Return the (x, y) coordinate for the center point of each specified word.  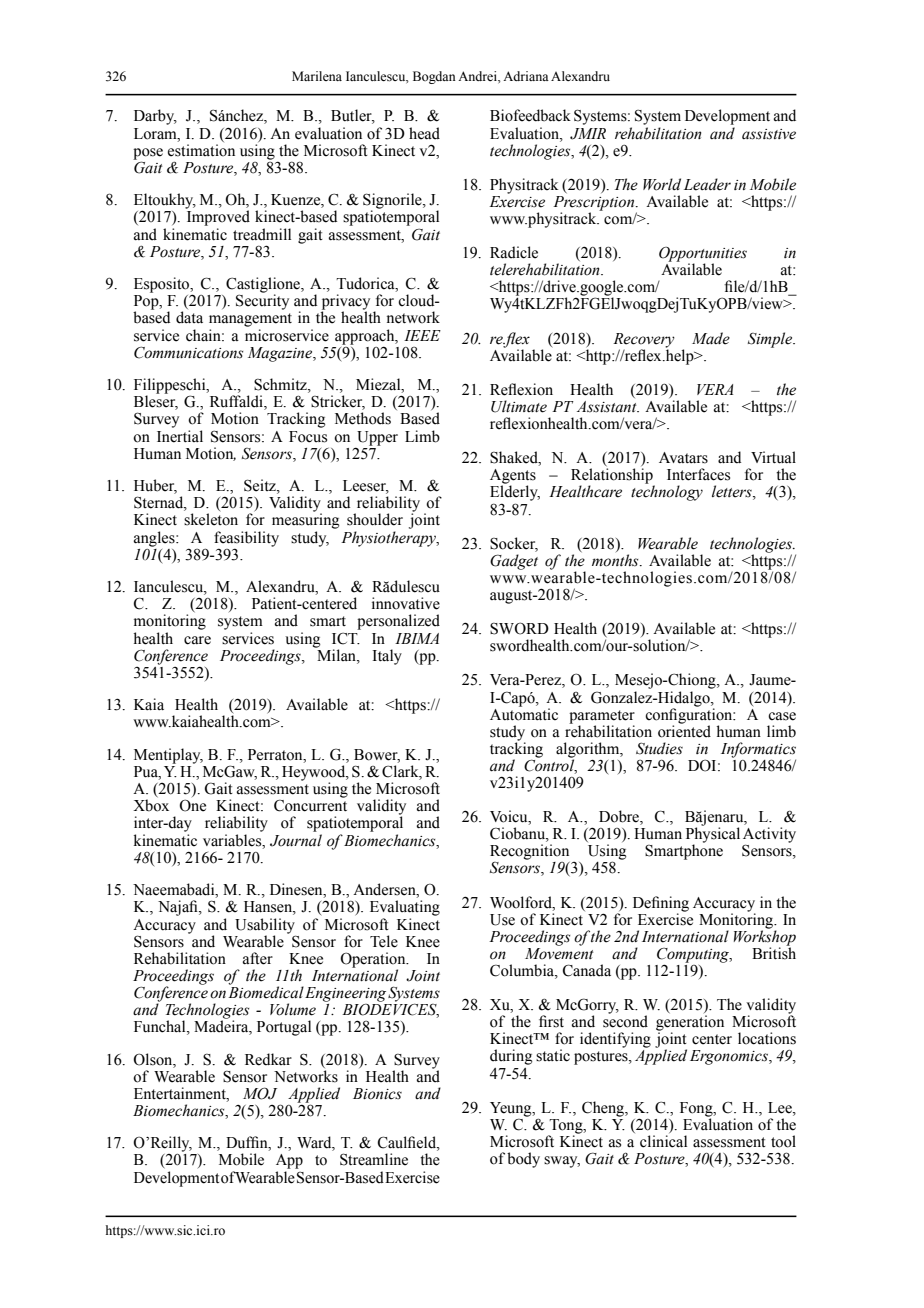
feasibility (246, 540)
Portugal (284, 1028)
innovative (406, 603)
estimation (201, 150)
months (616, 560)
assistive (769, 134)
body (523, 1160)
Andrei (478, 76)
